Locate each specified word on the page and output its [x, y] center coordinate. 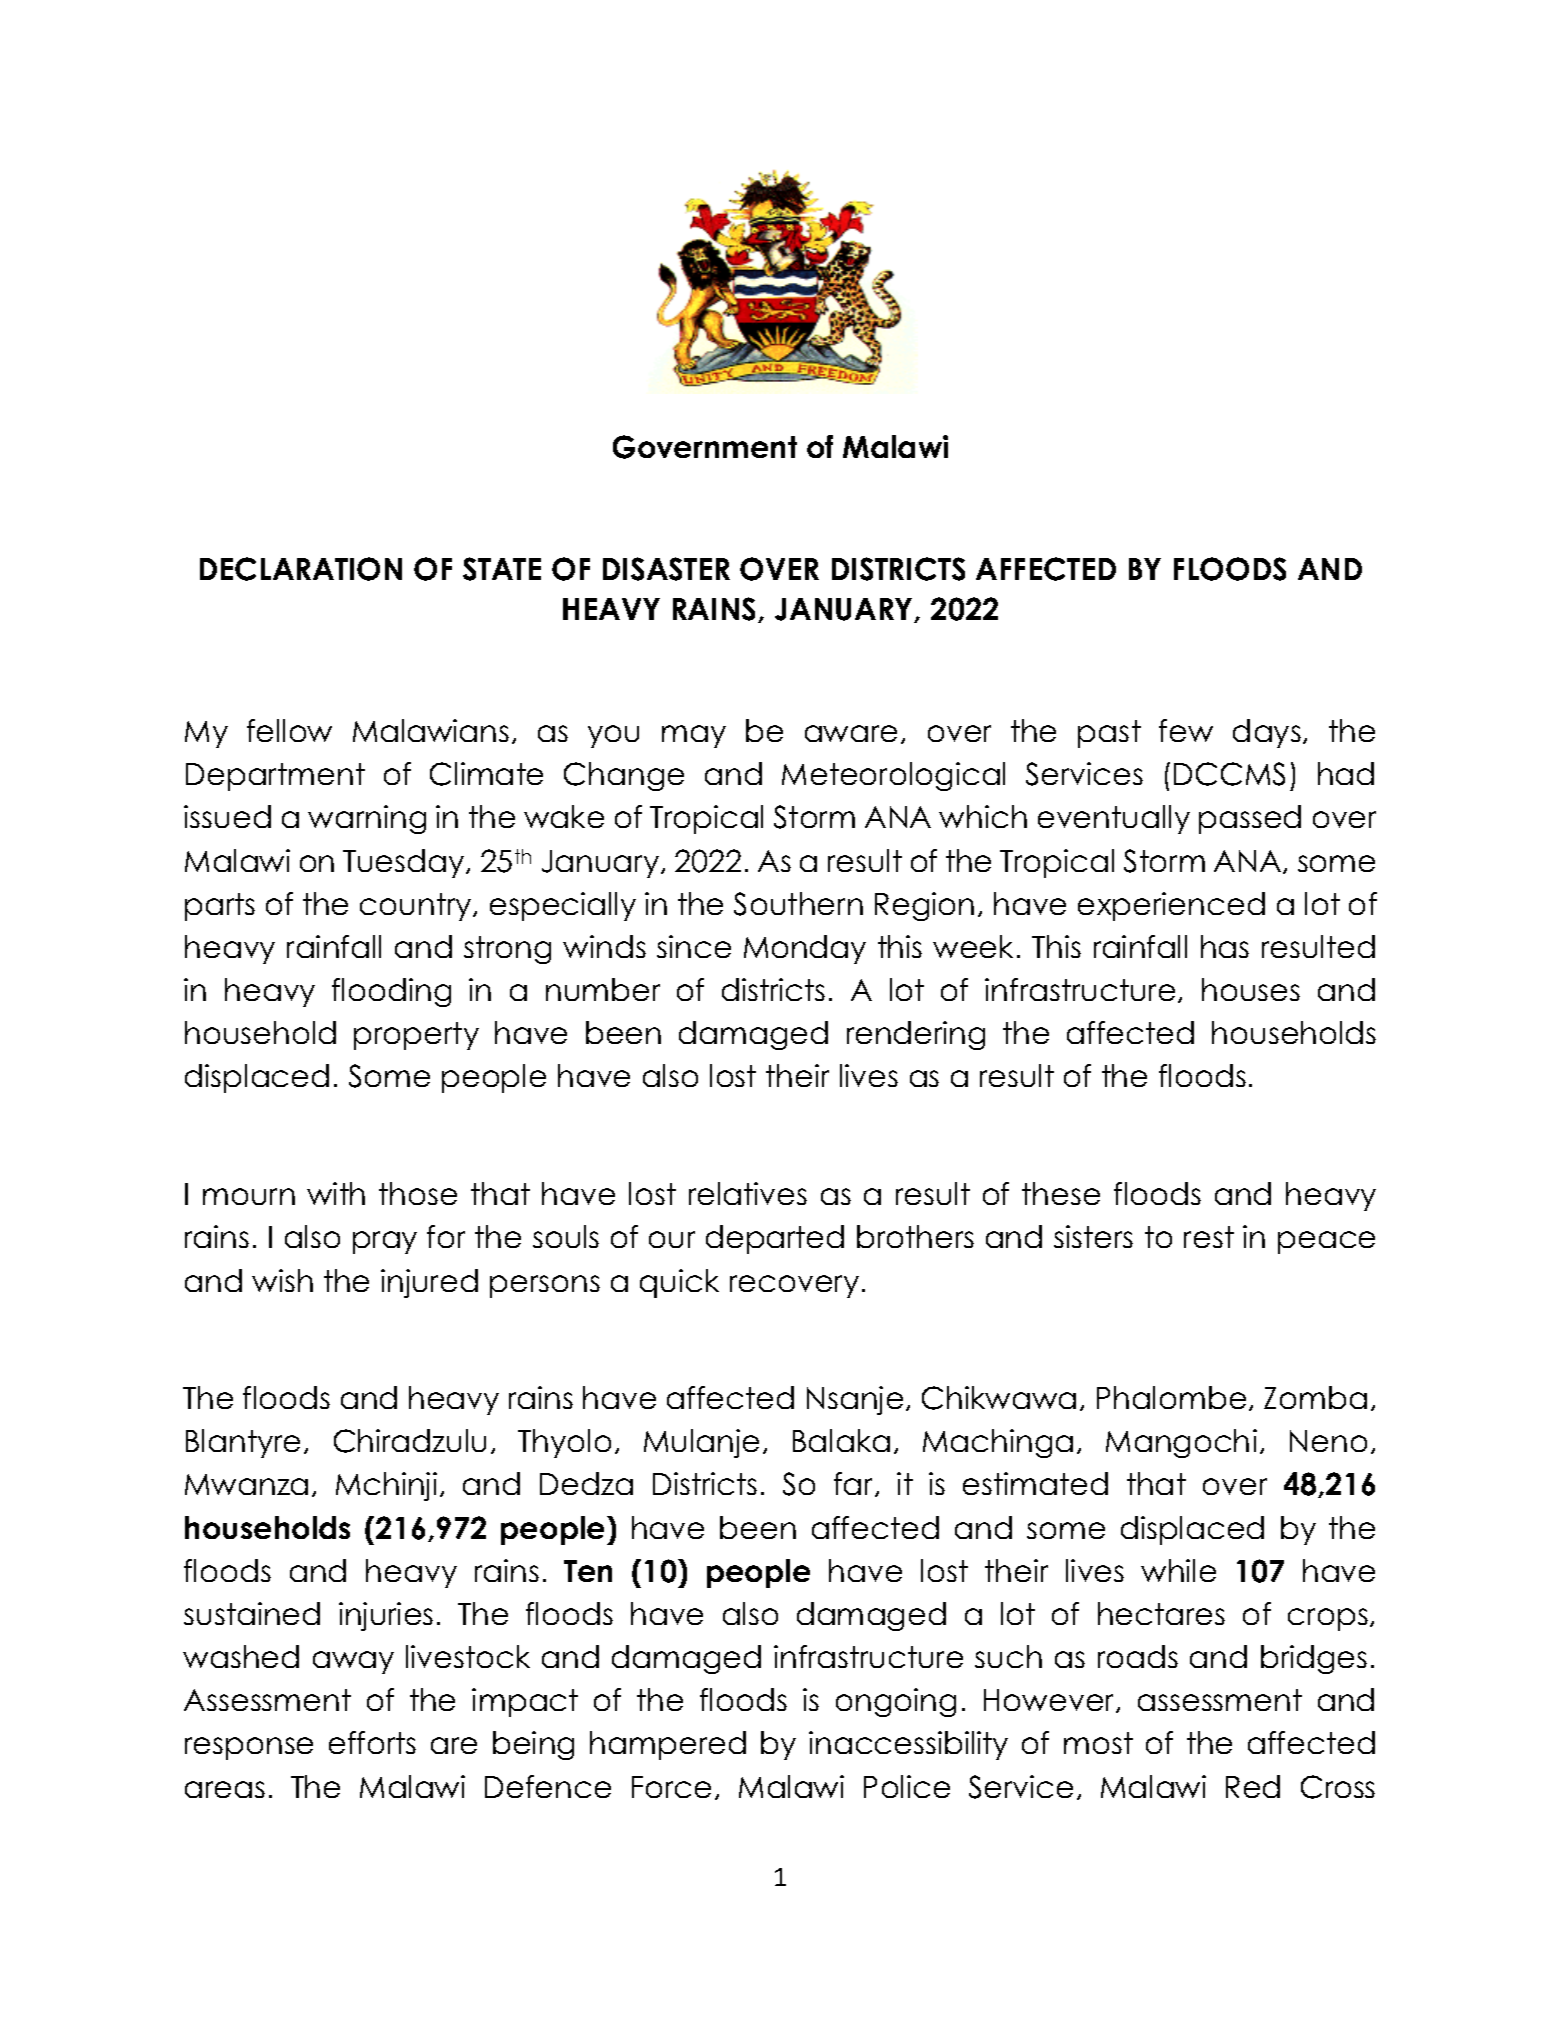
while [1178, 1570]
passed [1250, 819]
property [416, 1036]
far [855, 1484]
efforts [372, 1742]
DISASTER [666, 569]
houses [1251, 989]
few [1186, 730]
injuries [386, 1616]
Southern [798, 904]
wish [282, 1280]
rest [1209, 1237]
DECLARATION [301, 569]
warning [367, 819]
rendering [916, 1035]
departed [775, 1239]
